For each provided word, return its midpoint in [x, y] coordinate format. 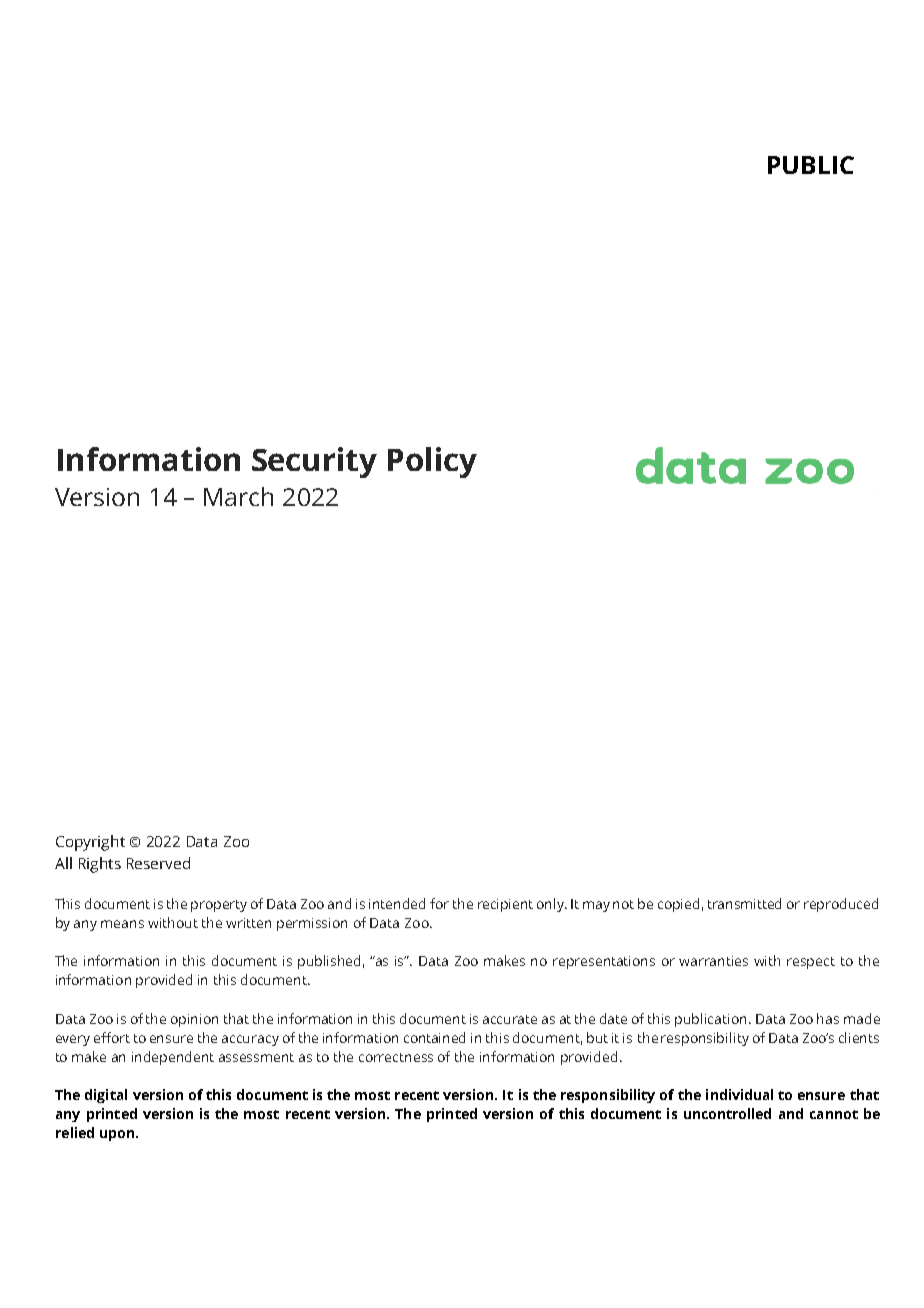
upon [117, 1135]
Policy [432, 462]
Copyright [90, 843]
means [122, 924]
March [238, 496]
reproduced [841, 905]
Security [314, 462]
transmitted [744, 903]
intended [397, 903]
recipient [505, 905]
